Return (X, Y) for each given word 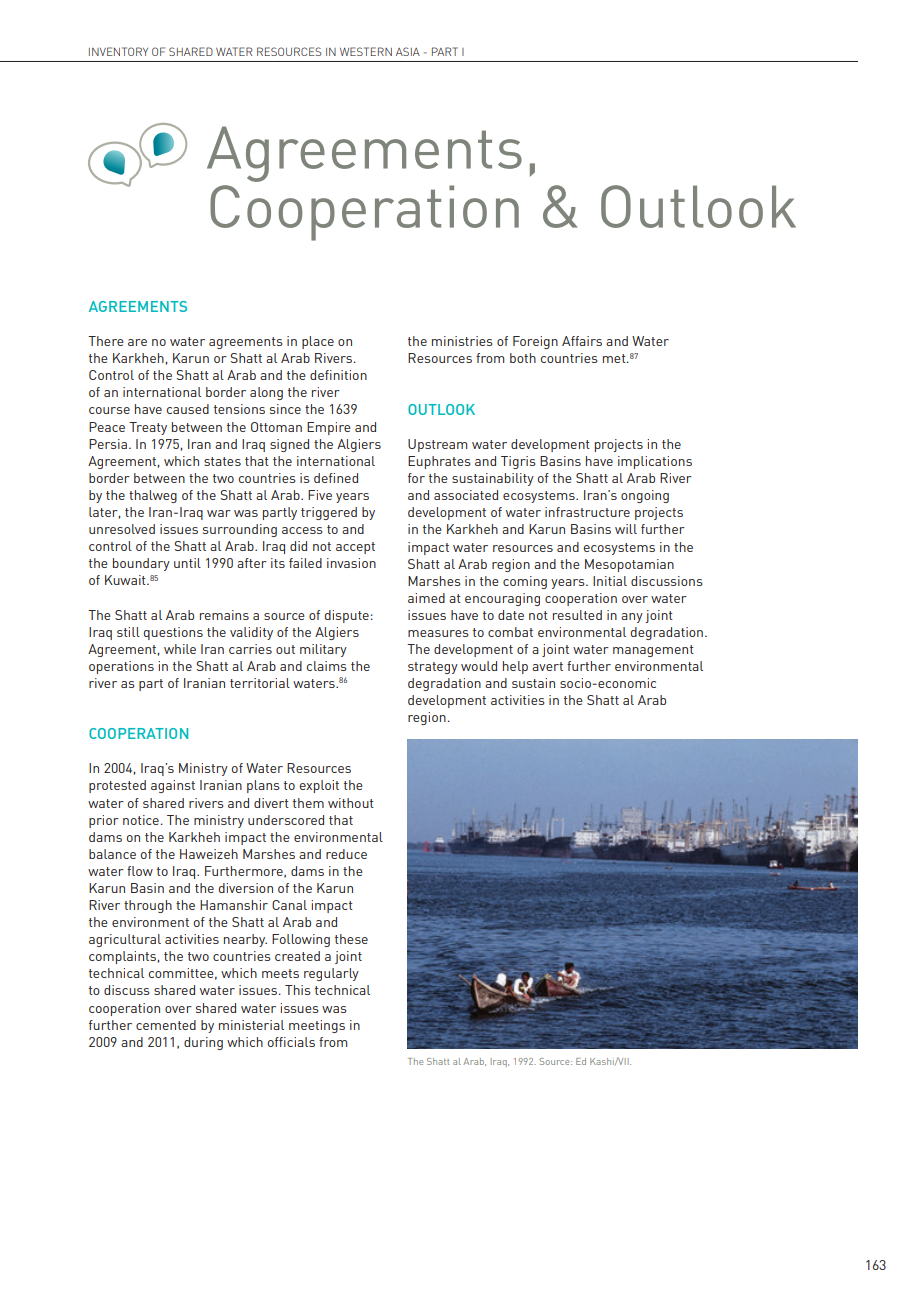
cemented (166, 1025)
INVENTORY (118, 51)
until (187, 563)
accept (355, 548)
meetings (317, 1026)
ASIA (408, 51)
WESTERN (366, 51)
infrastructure (587, 512)
